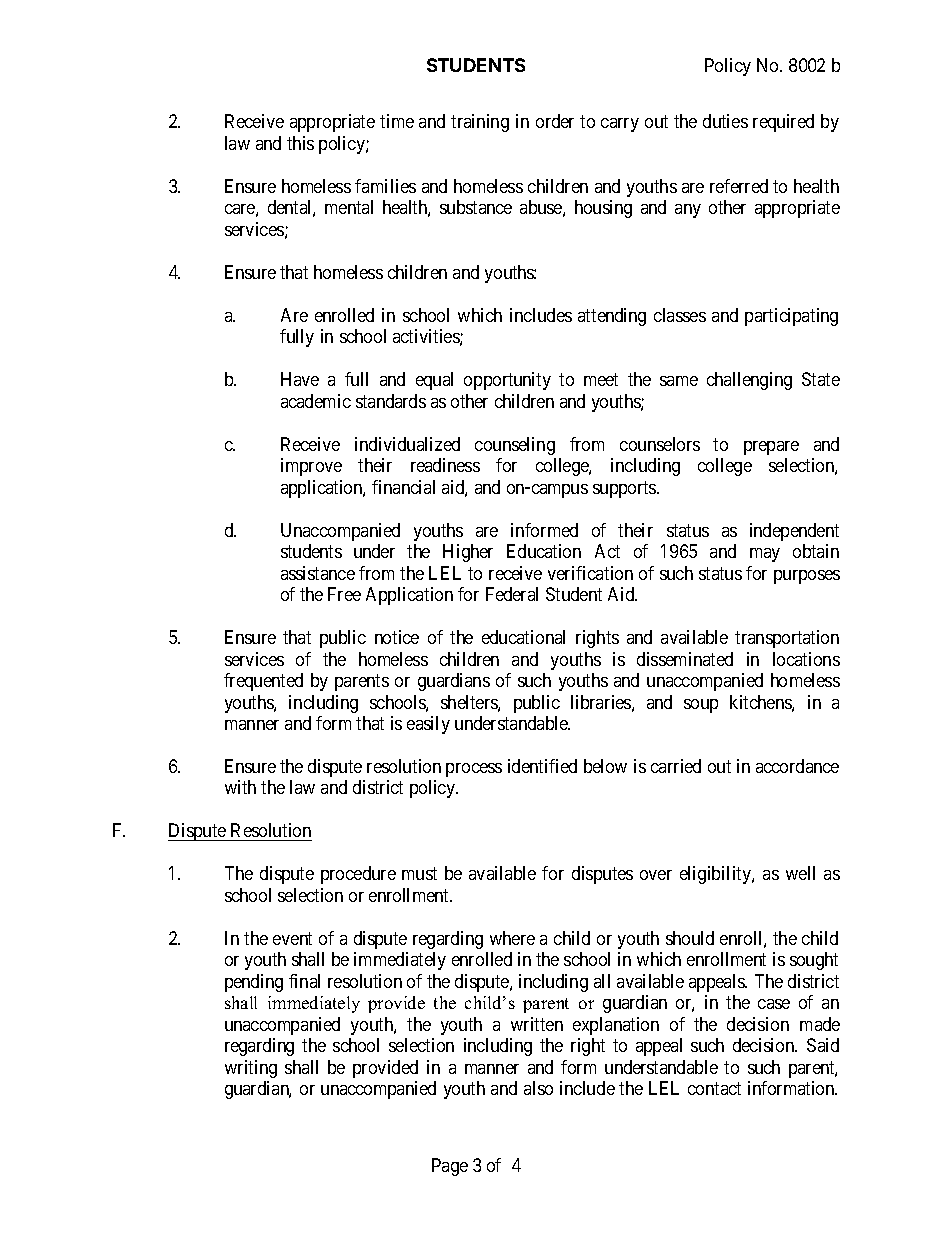 The image size is (952, 1233). Describe the element at coordinates (300, 143) in the image. I see `this` at that location.
